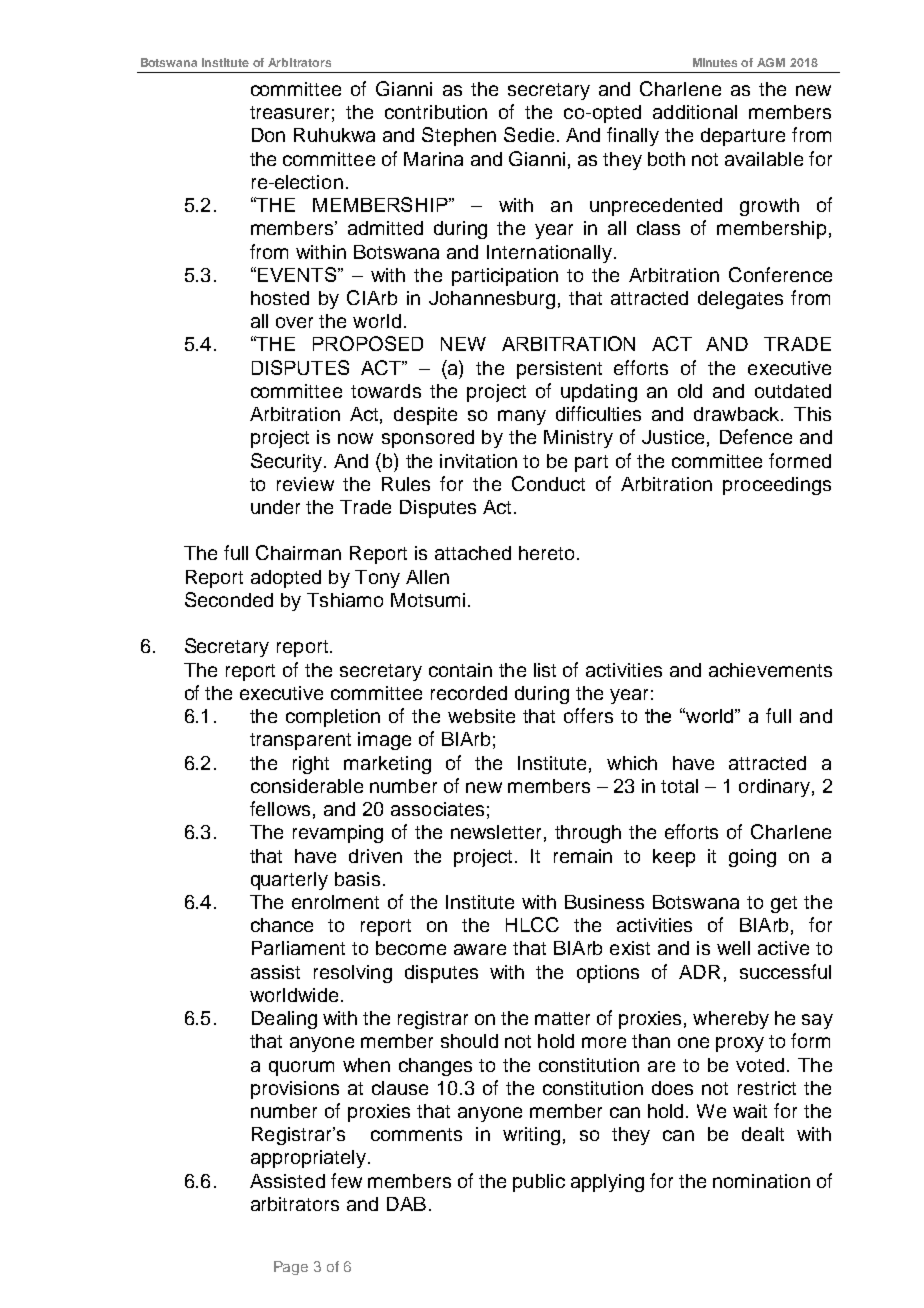 The height and width of the document is (1308, 924). Describe the element at coordinates (459, 136) in the document. I see `Stephen` at that location.
